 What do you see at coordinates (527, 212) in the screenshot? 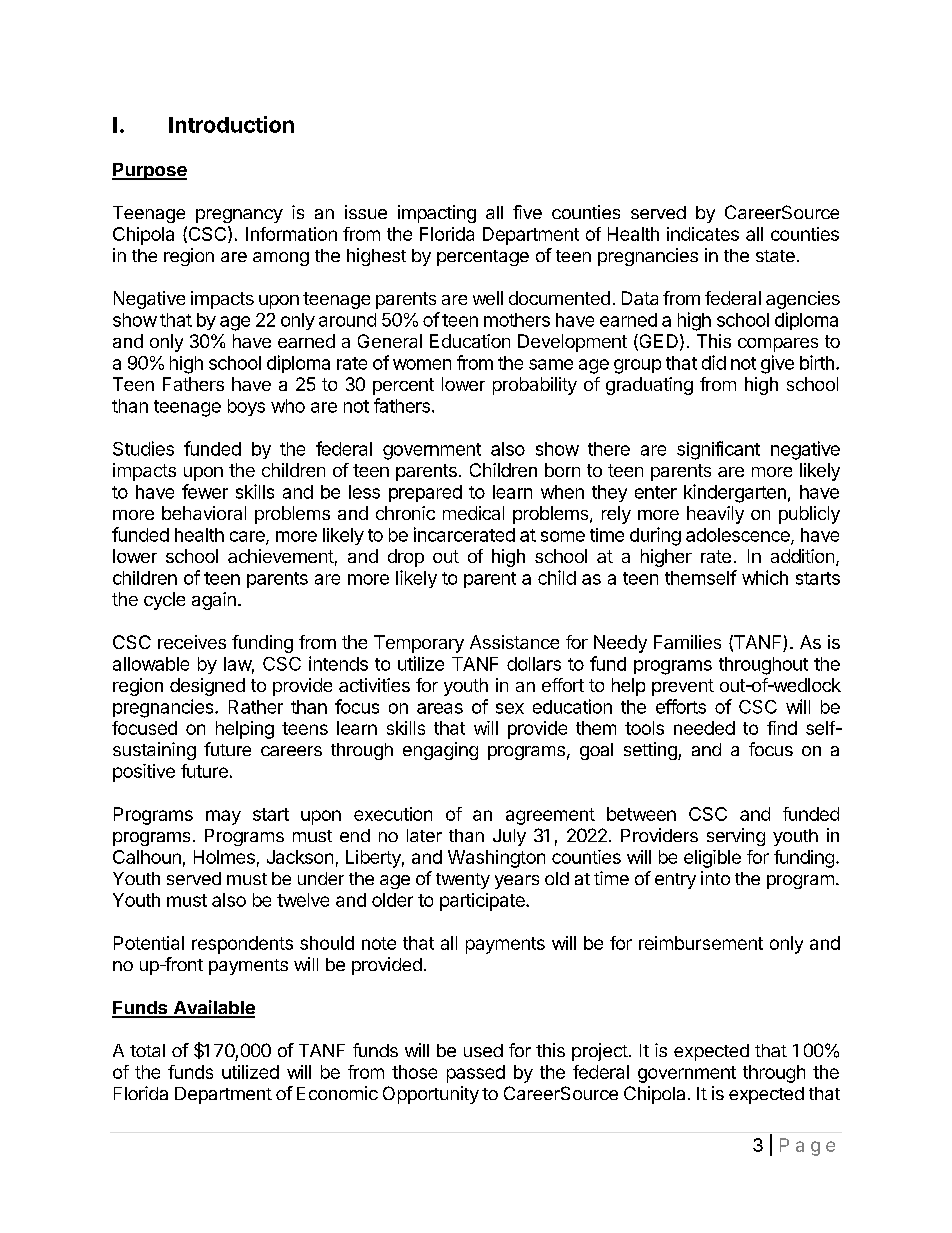
I see `five` at bounding box center [527, 212].
